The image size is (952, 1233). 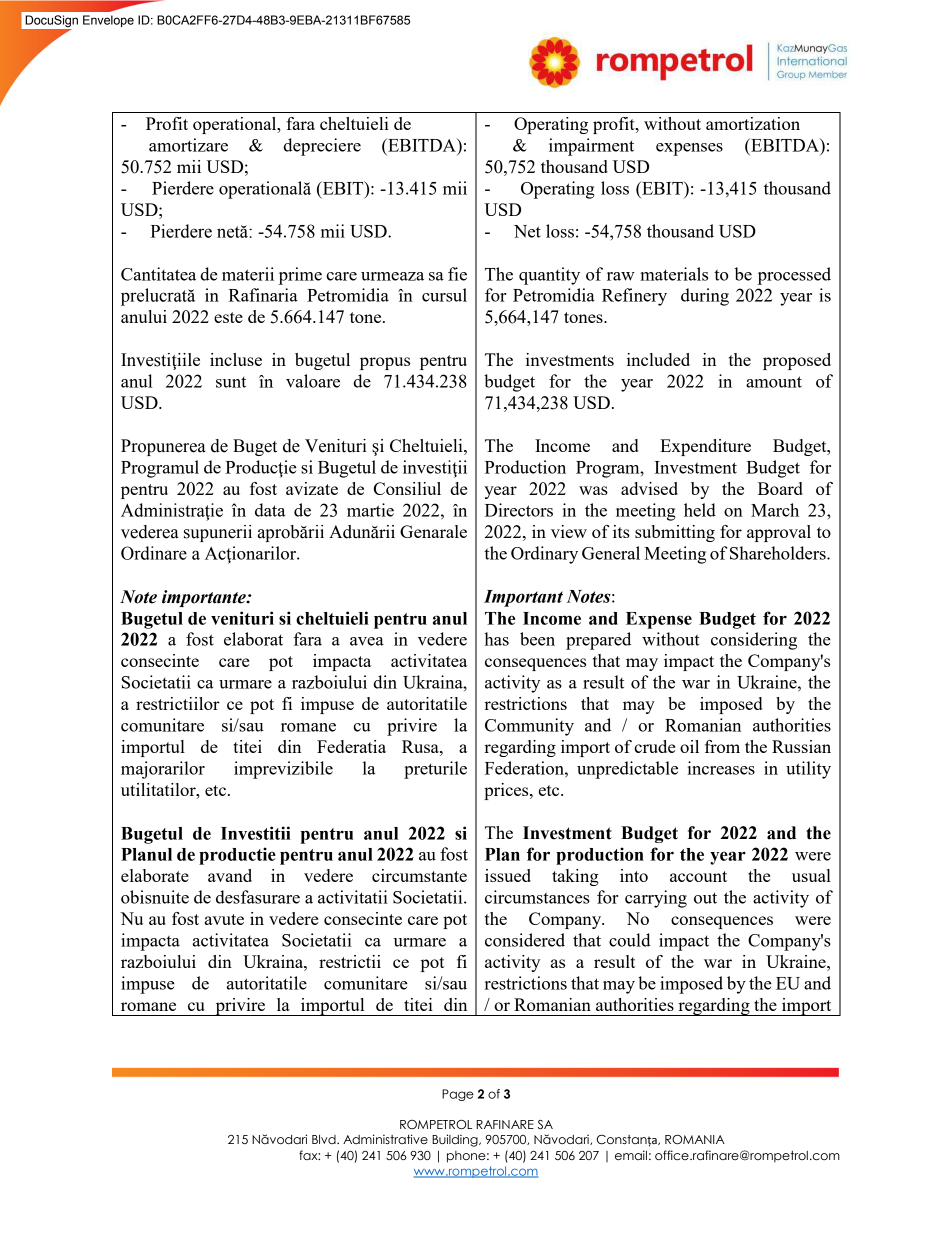 What do you see at coordinates (456, 1140) in the page?
I see `Building` at bounding box center [456, 1140].
